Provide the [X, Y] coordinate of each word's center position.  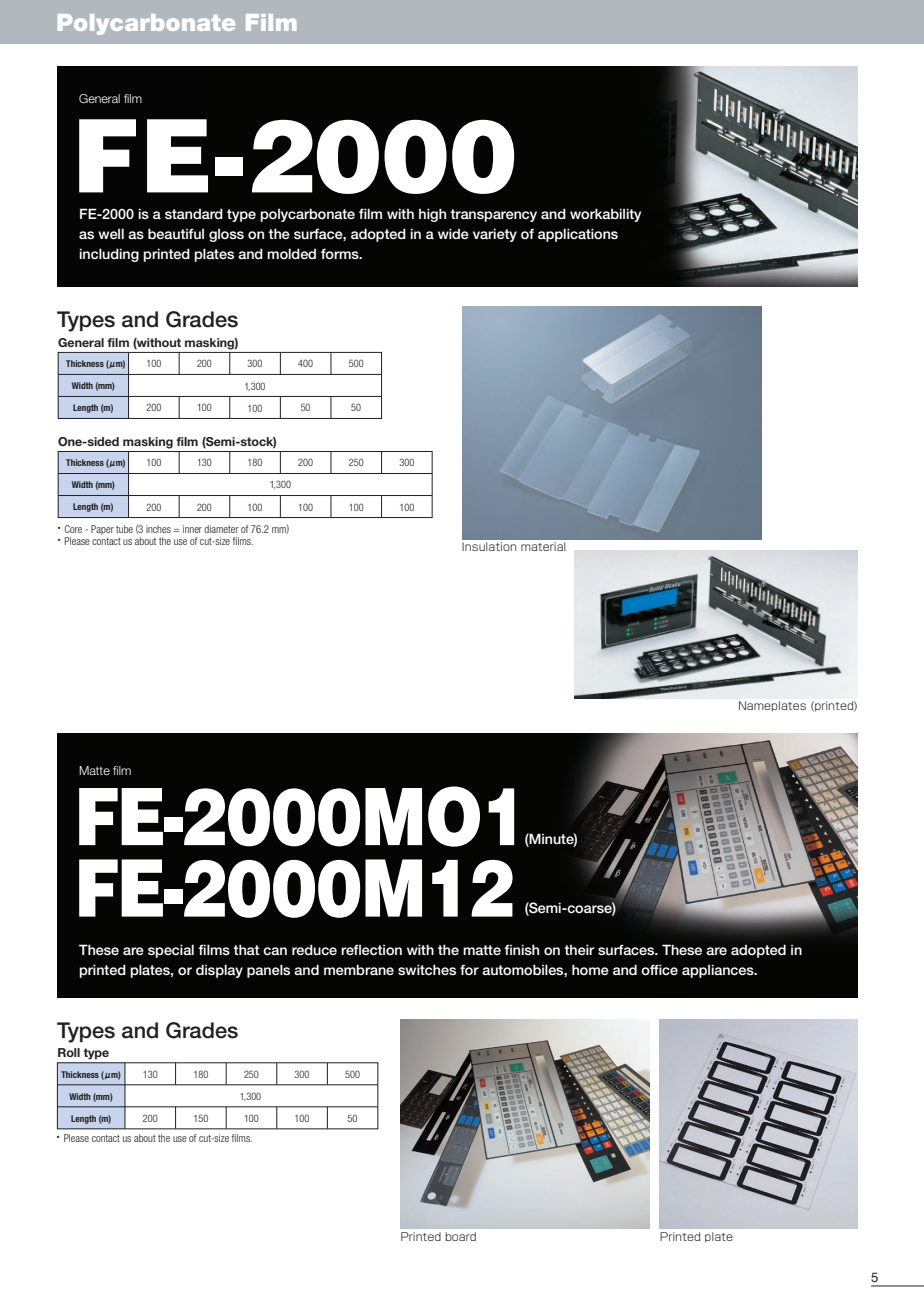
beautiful [176, 233]
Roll [69, 1052]
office [659, 970]
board [461, 1236]
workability [605, 215]
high [432, 215]
